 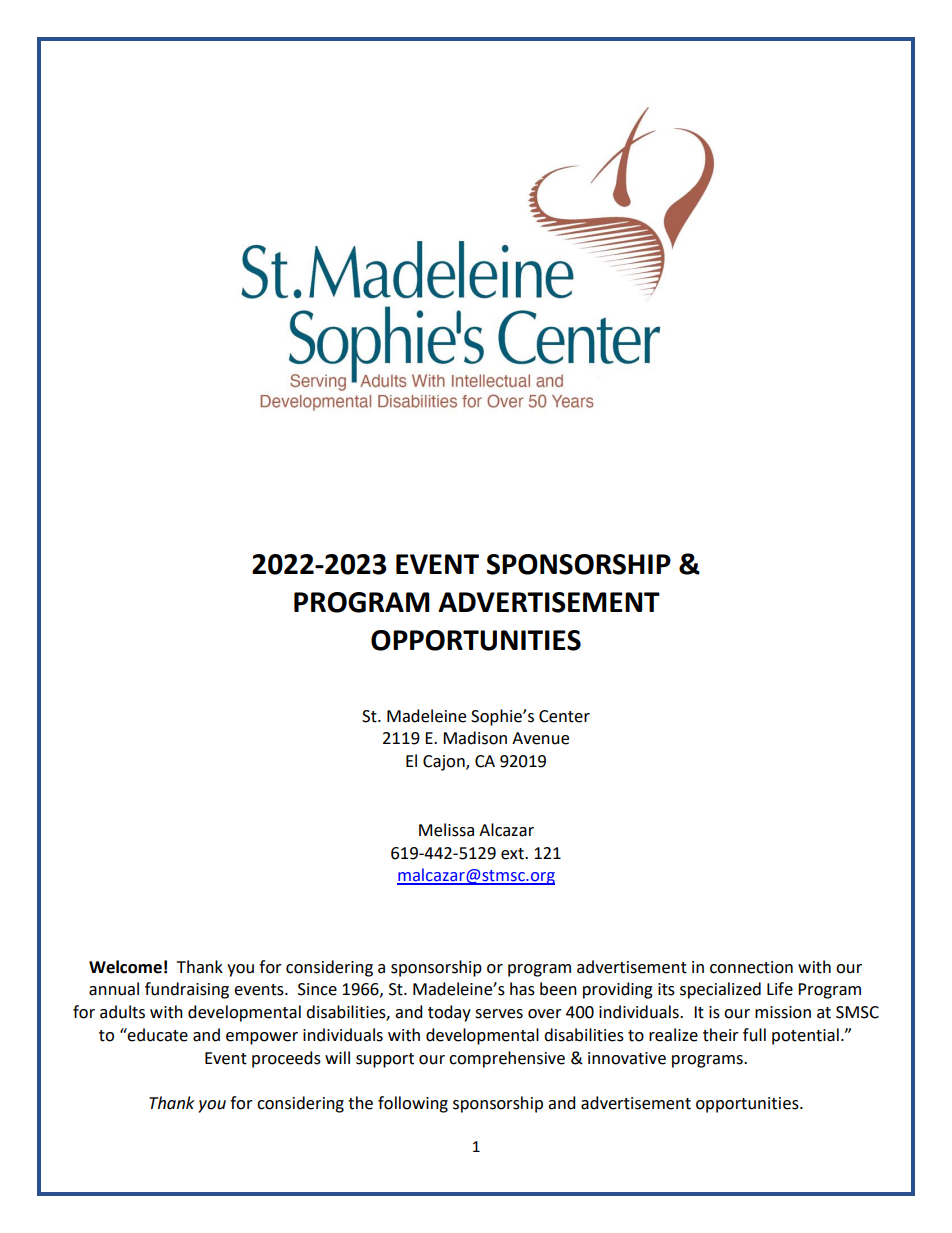 What do you see at coordinates (187, 990) in the screenshot?
I see `fundraising` at bounding box center [187, 990].
